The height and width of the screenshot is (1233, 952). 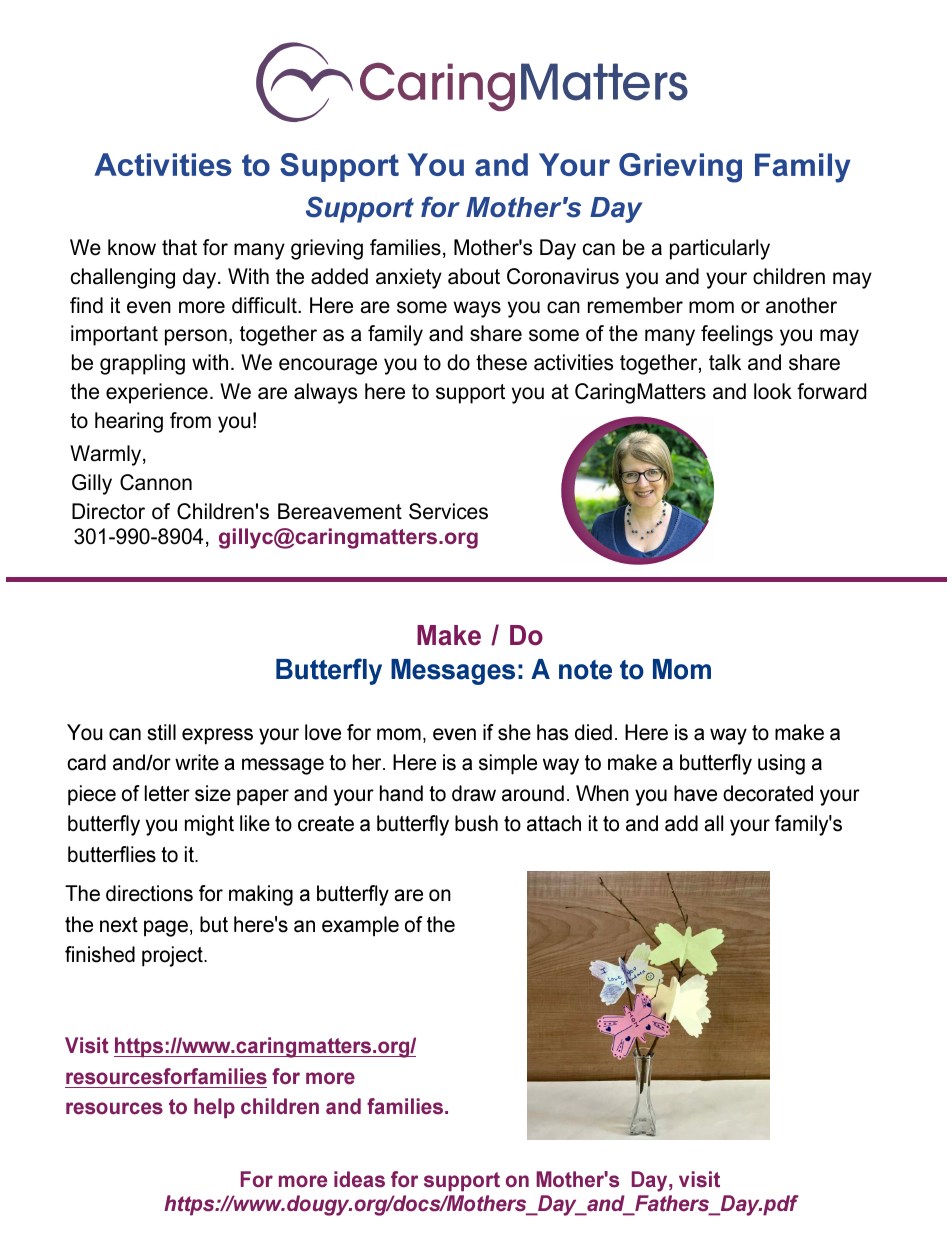 What do you see at coordinates (214, 1108) in the screenshot?
I see `help` at bounding box center [214, 1108].
